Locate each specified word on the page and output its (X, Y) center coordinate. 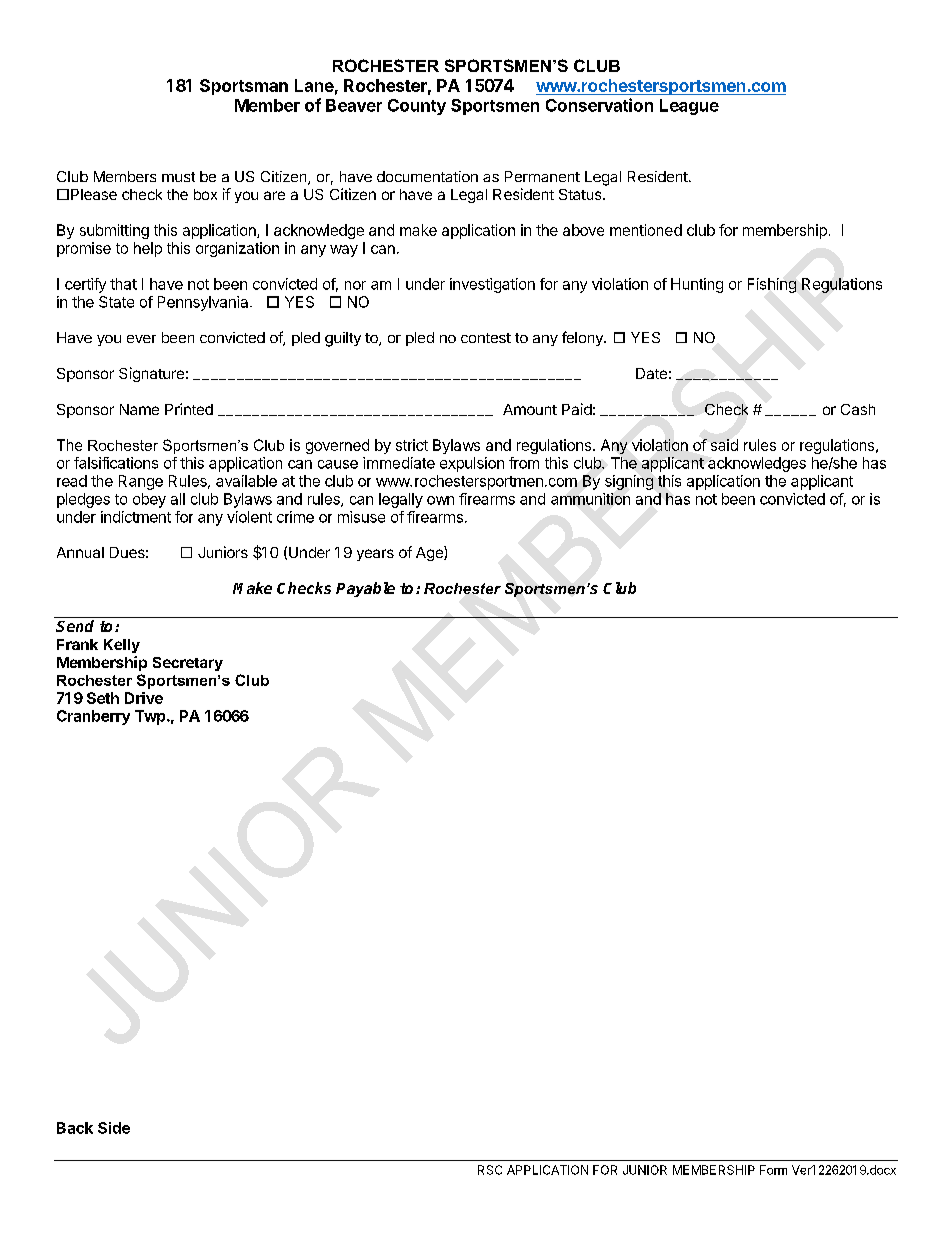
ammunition (590, 499)
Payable (365, 589)
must (178, 177)
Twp (151, 717)
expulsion (472, 464)
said (724, 445)
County (417, 107)
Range (141, 482)
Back (75, 1128)
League (689, 107)
